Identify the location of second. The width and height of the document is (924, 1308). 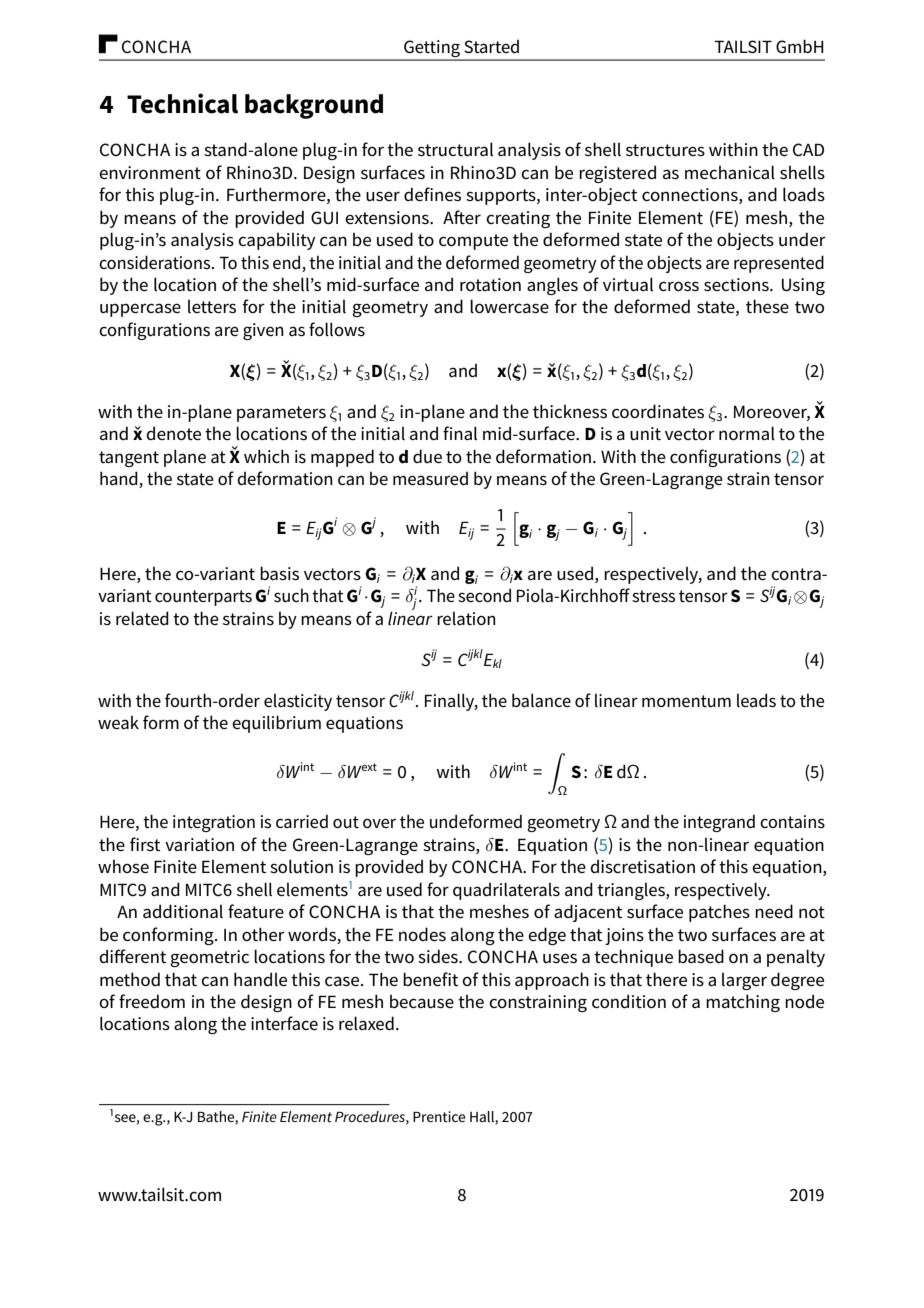
(484, 595).
